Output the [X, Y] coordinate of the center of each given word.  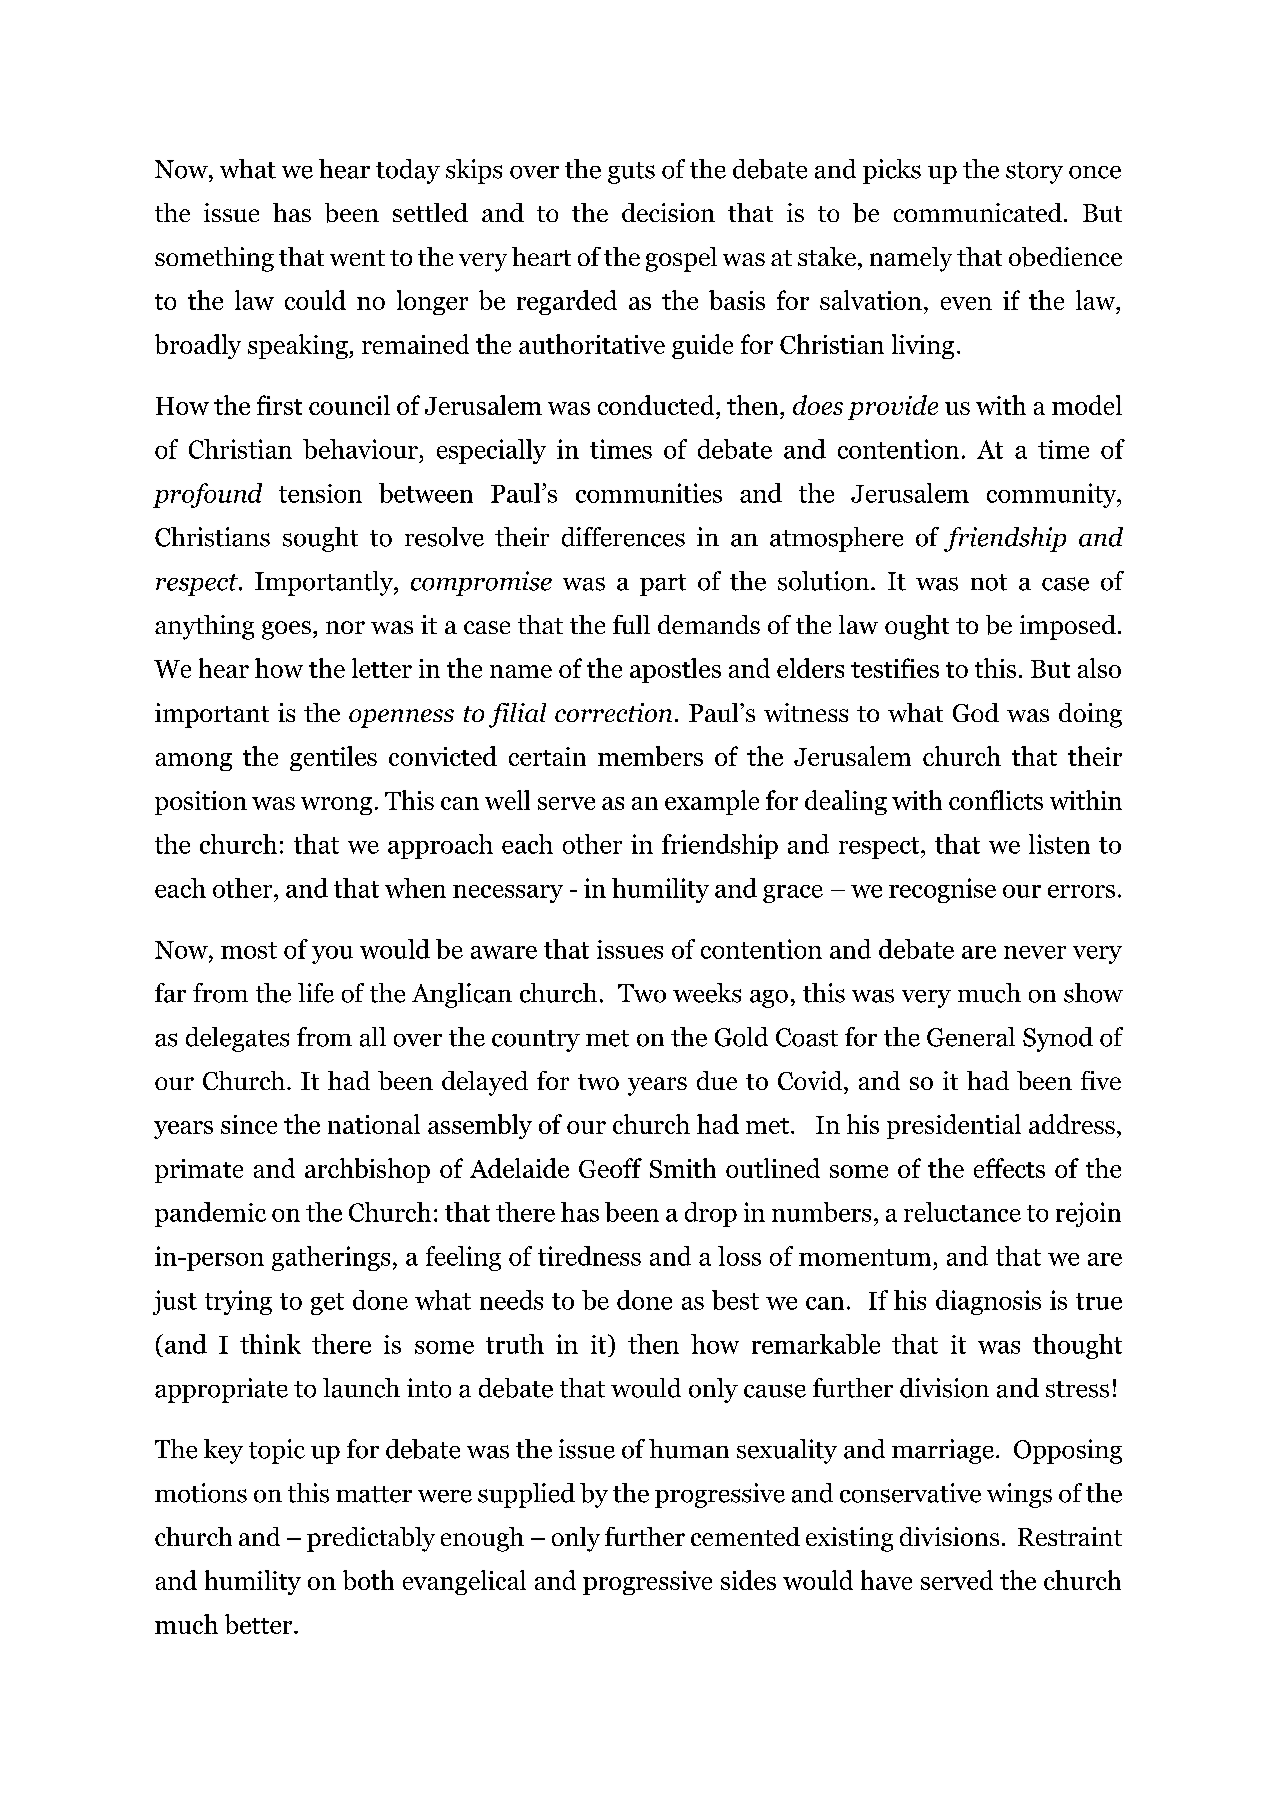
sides [748, 1580]
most [249, 950]
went [357, 258]
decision [668, 212]
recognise [942, 890]
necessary [508, 894]
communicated [979, 212]
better [260, 1624]
